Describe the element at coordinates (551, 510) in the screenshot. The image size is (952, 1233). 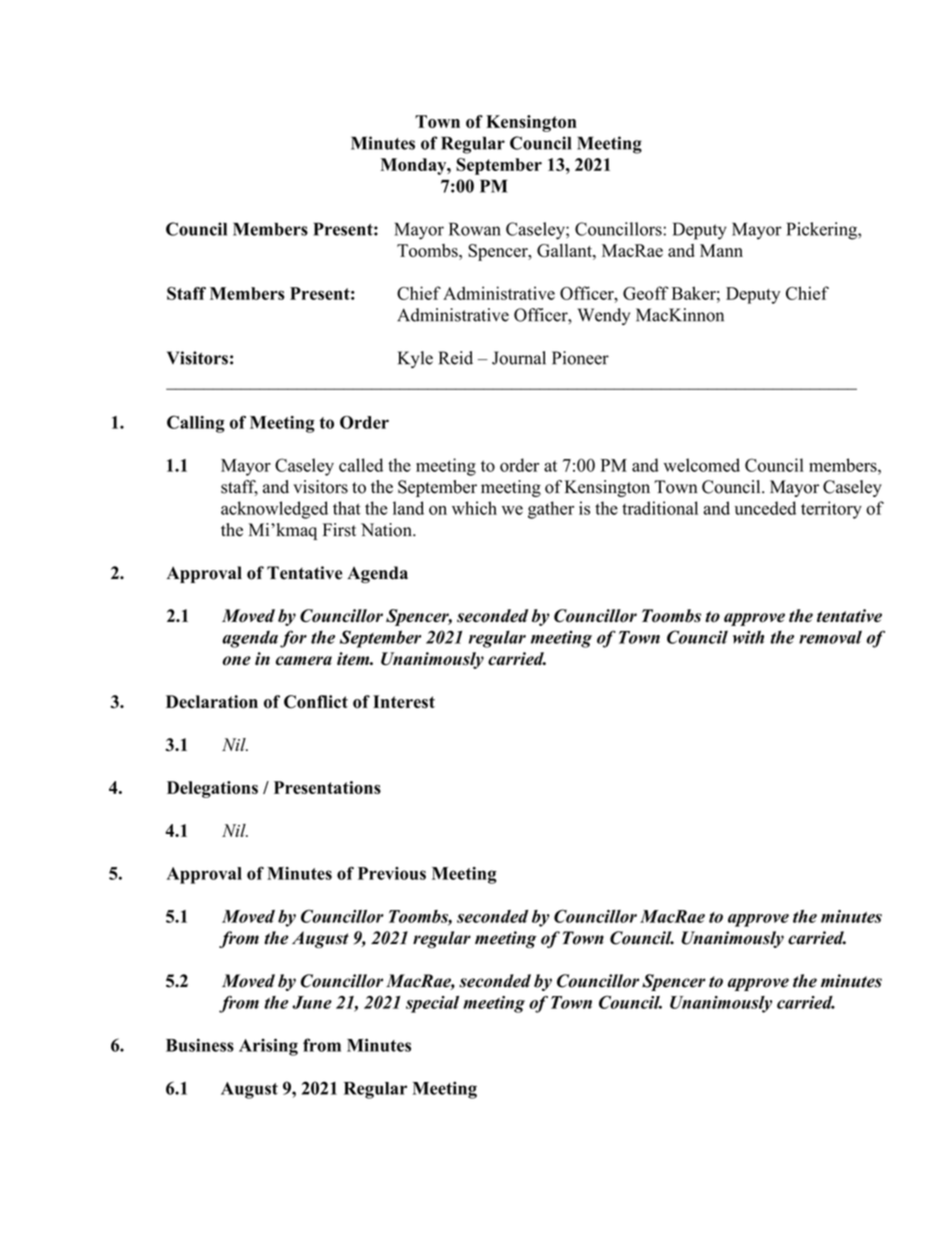
I see `gather` at that location.
